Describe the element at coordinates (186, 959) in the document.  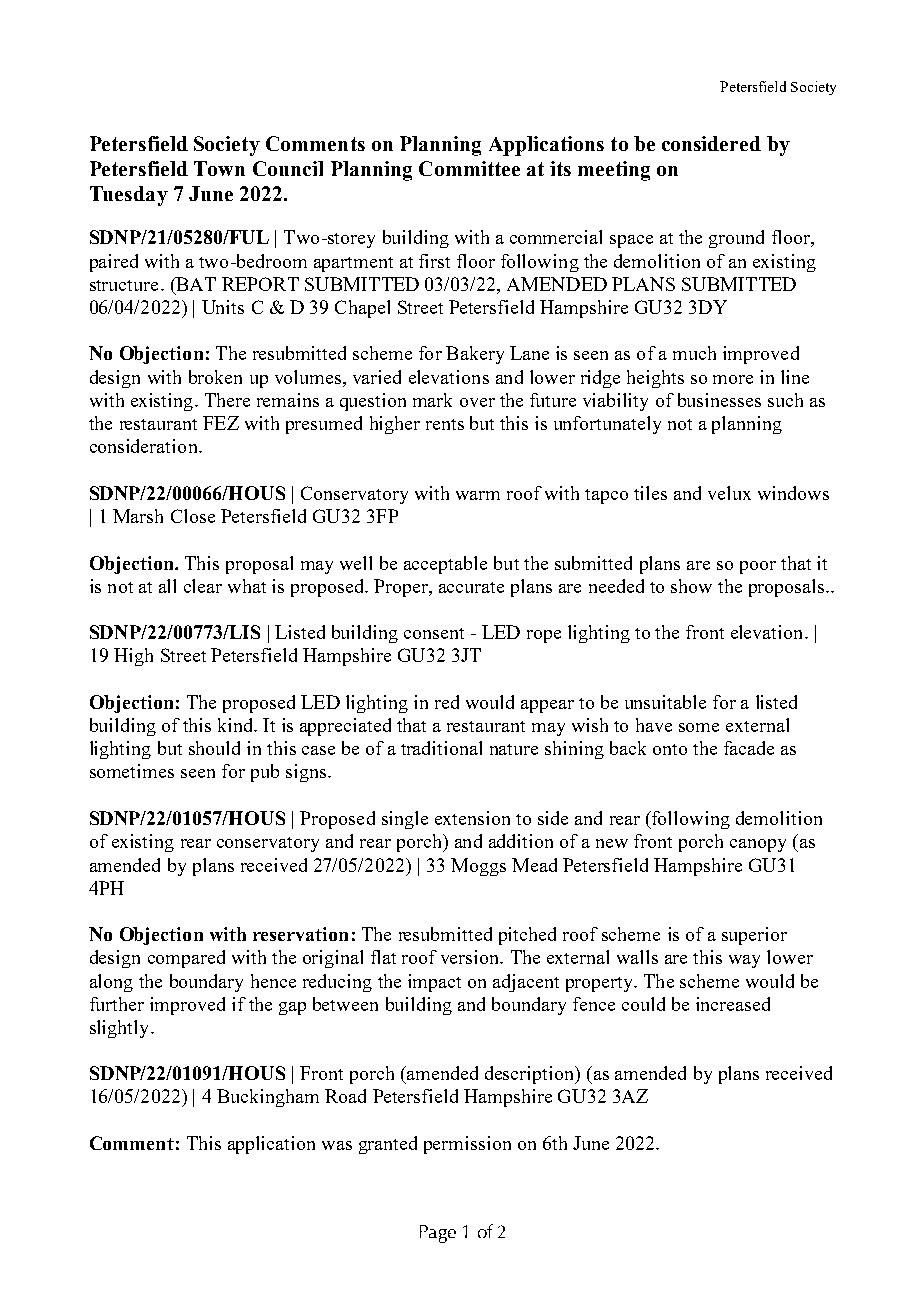
I see `compared` at that location.
